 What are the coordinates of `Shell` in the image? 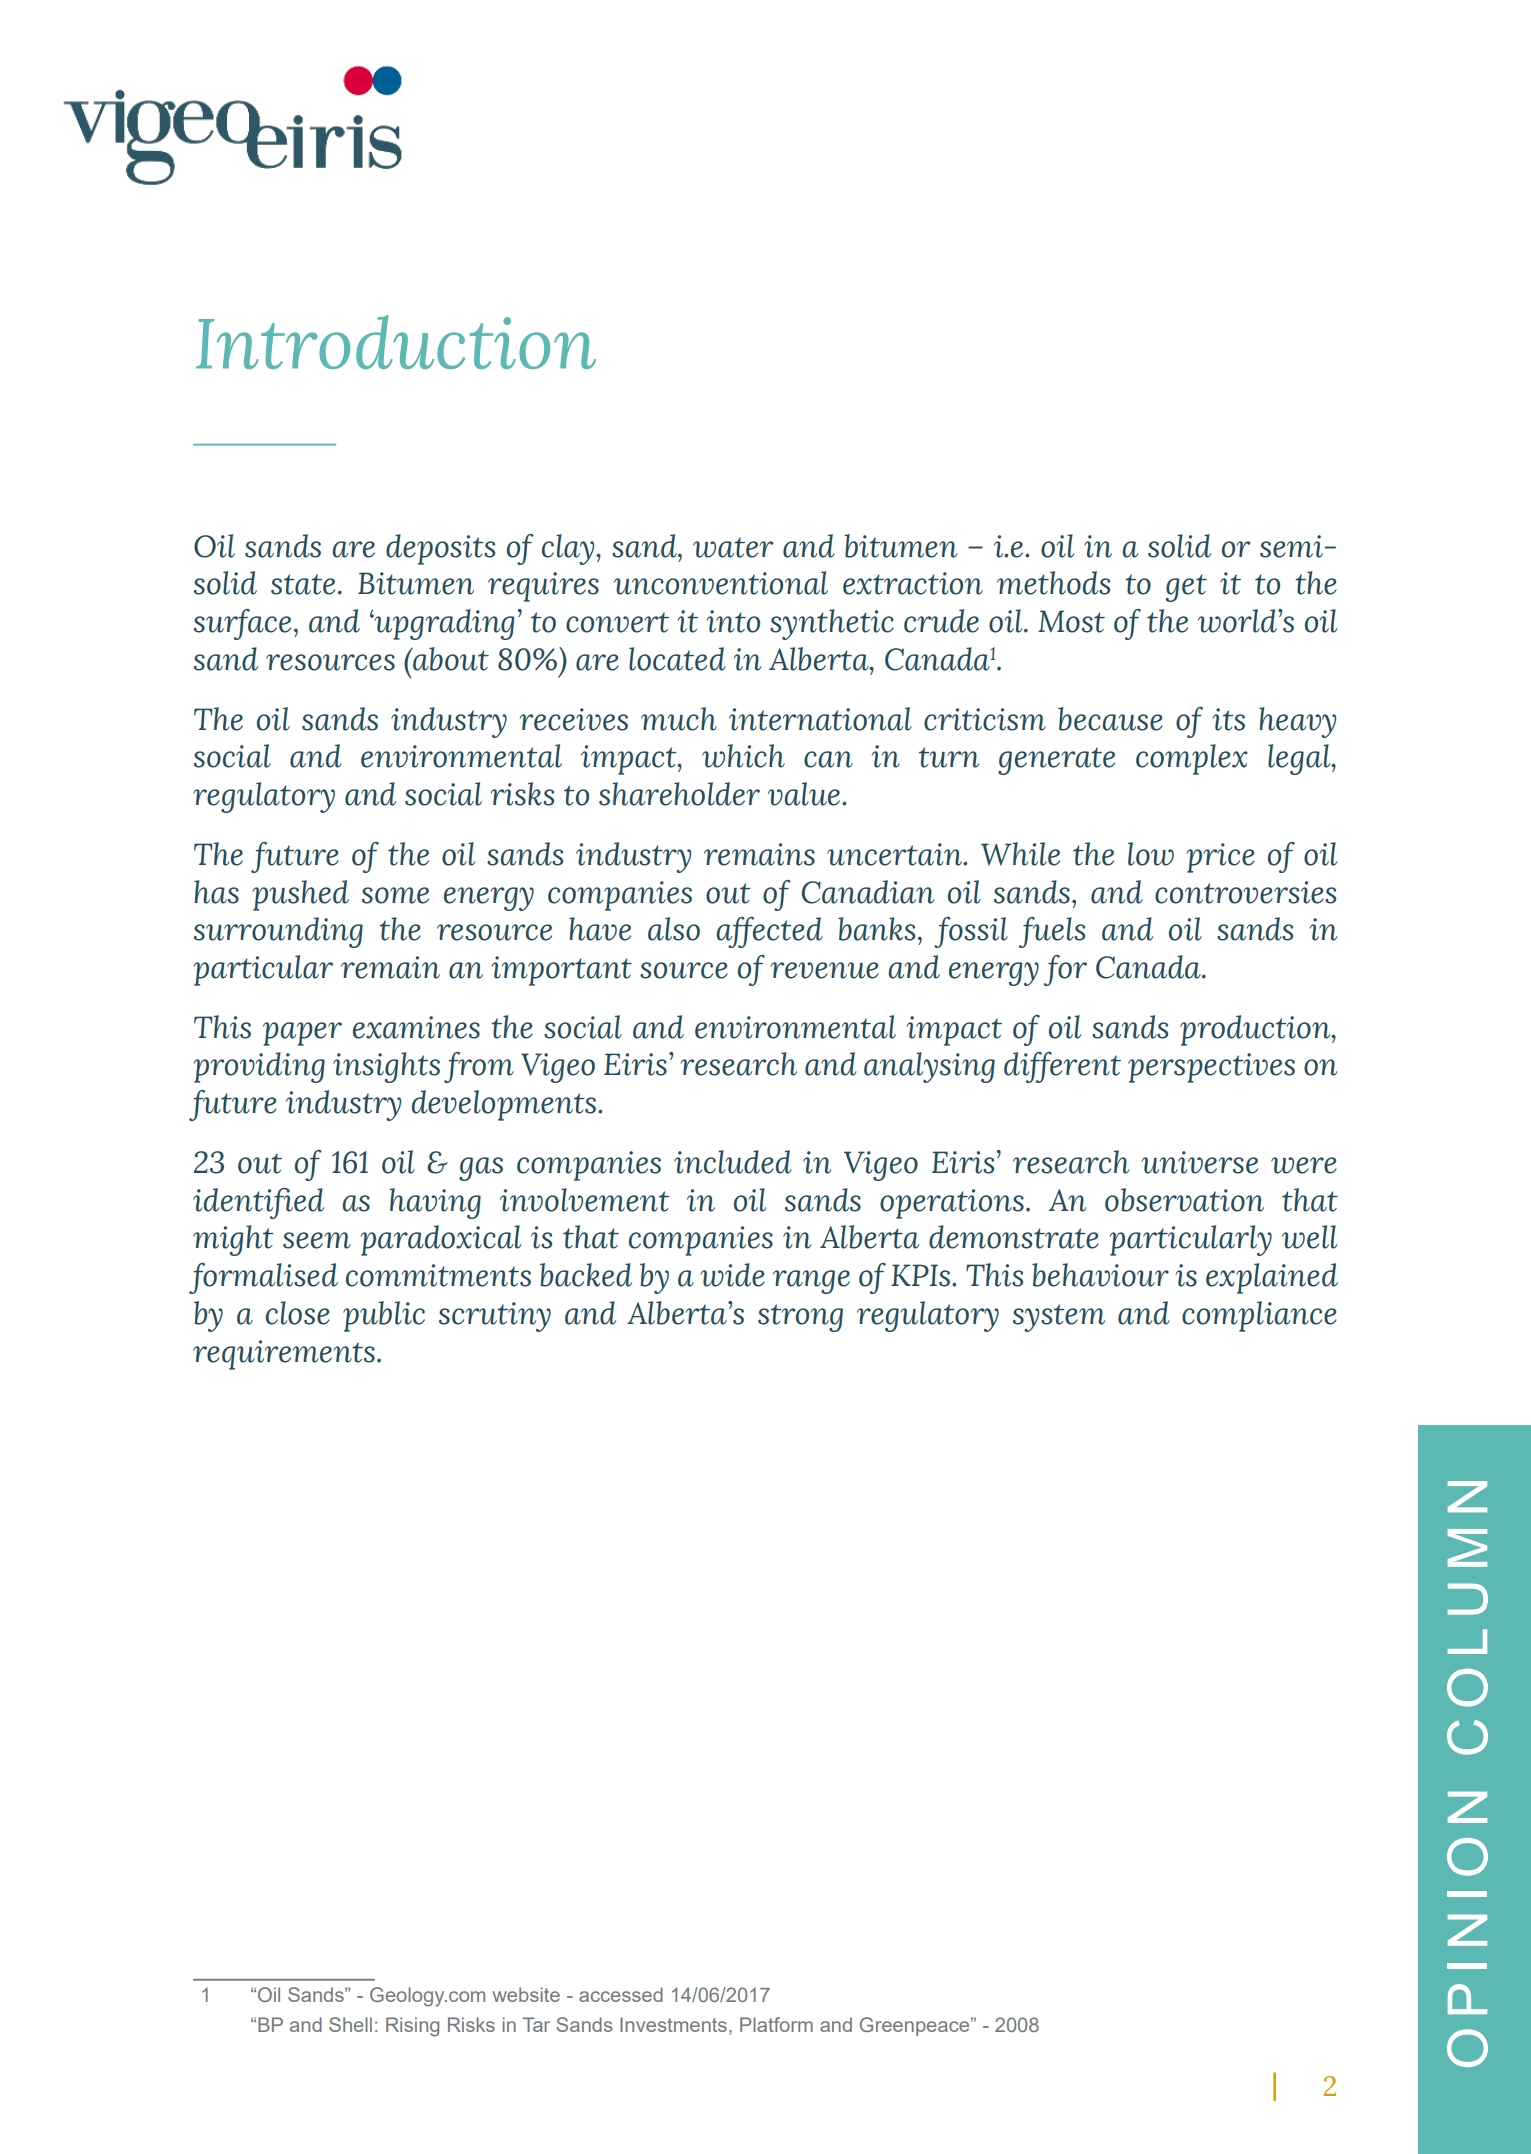 It's located at (350, 2024).
